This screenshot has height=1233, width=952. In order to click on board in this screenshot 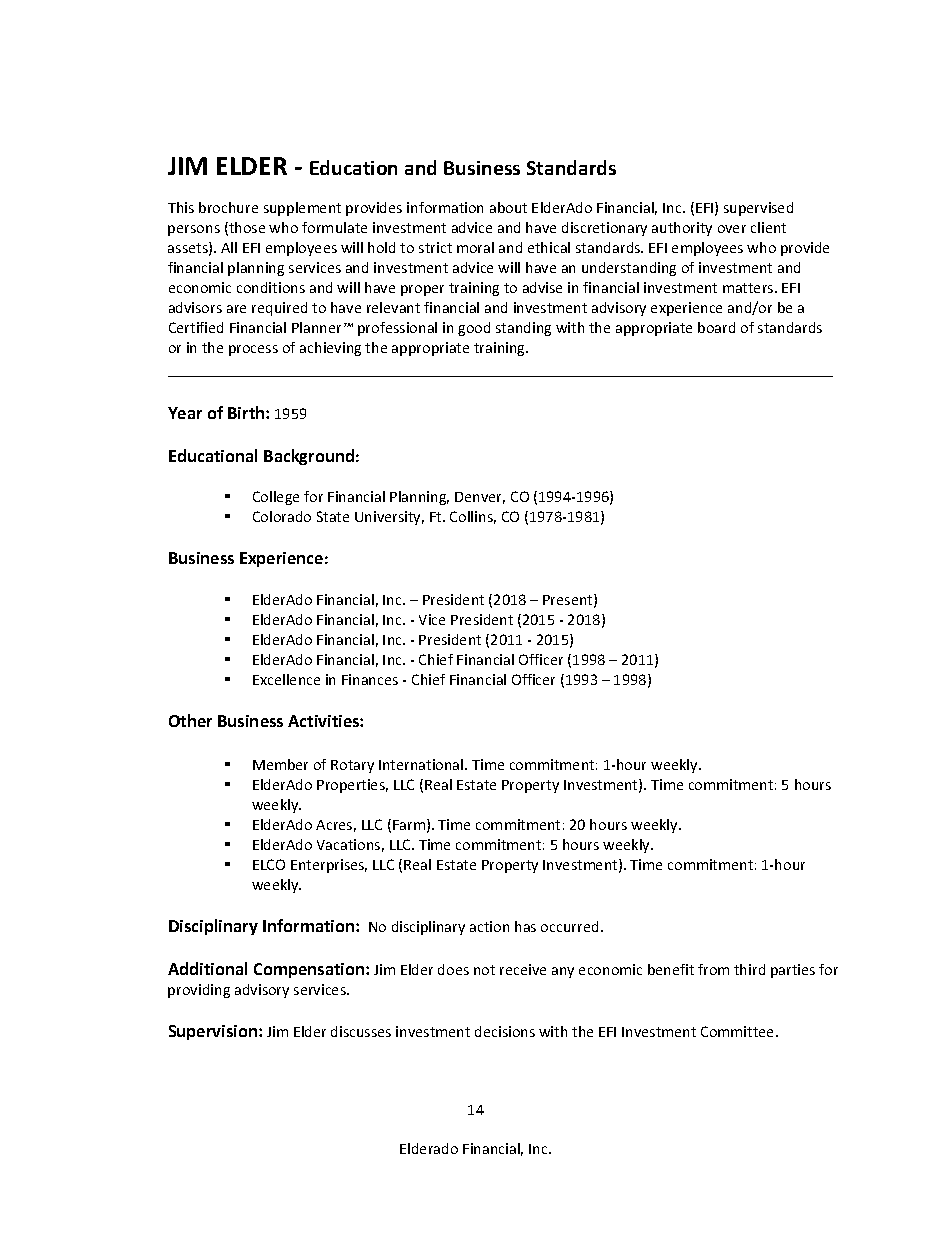, I will do `click(716, 327)`.
